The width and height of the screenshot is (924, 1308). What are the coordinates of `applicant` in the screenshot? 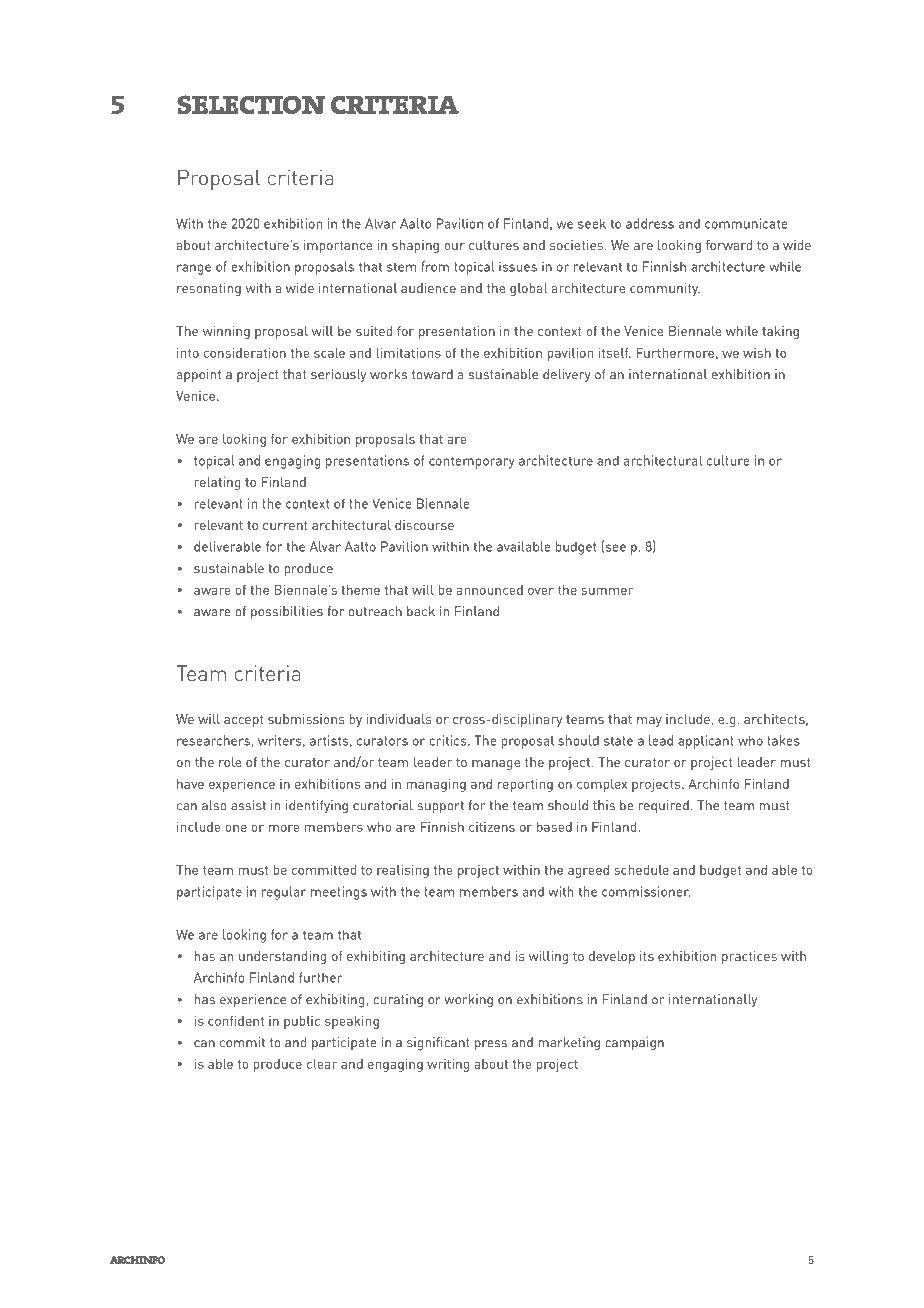 It's located at (706, 742).
